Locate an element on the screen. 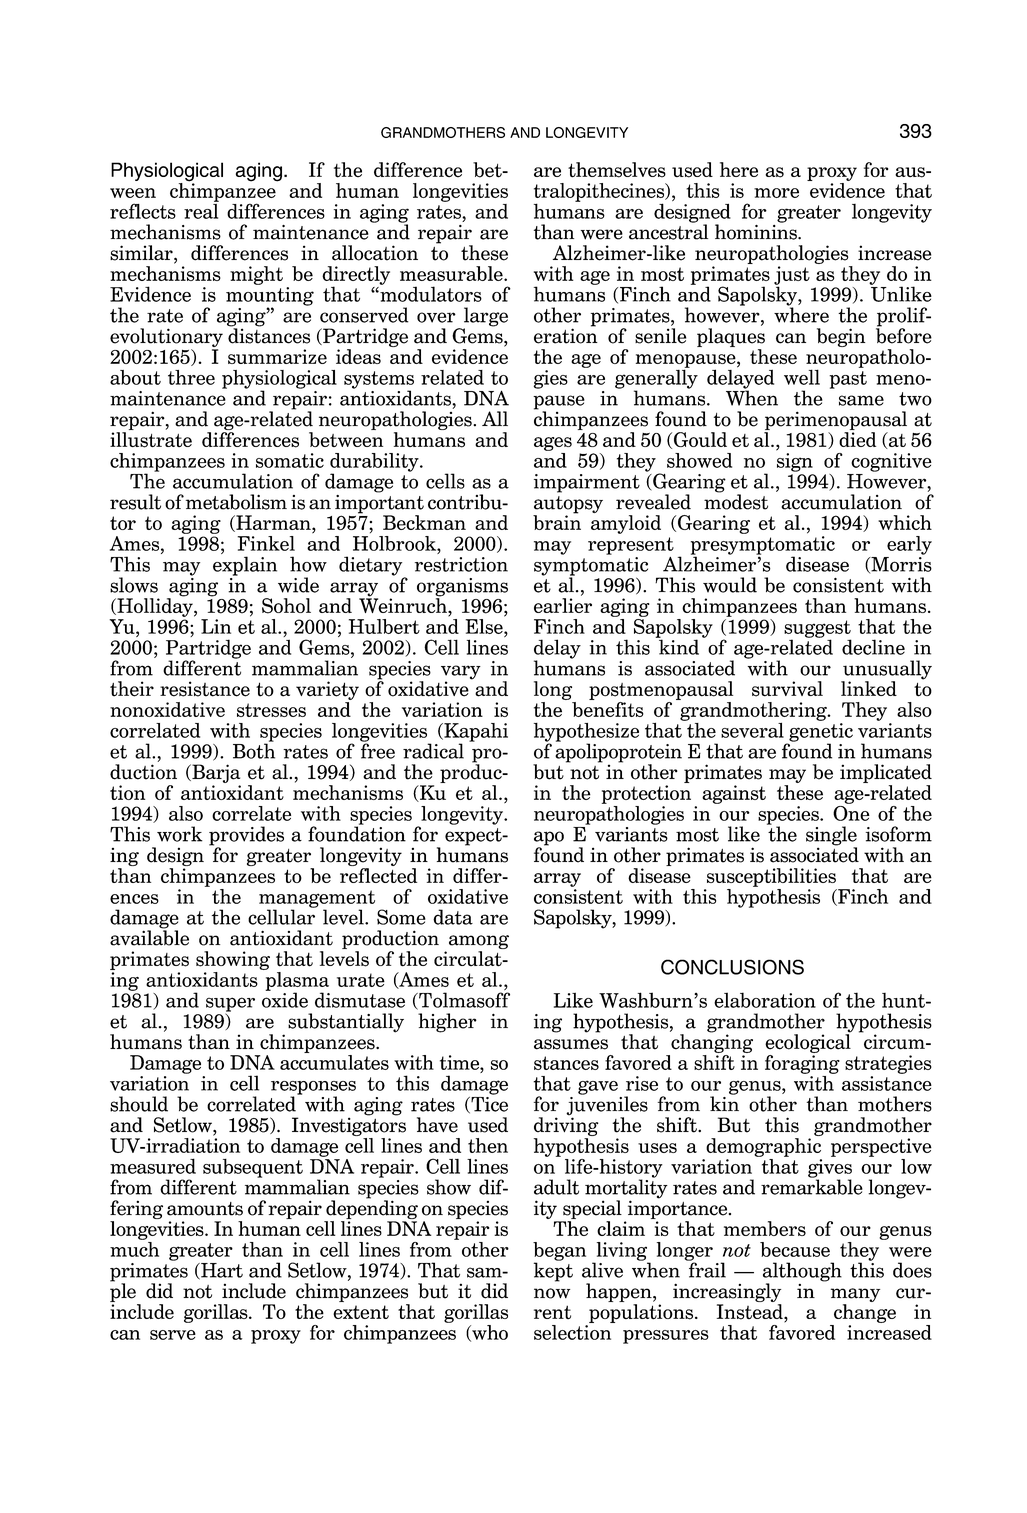 This screenshot has width=1027, height=1513. available is located at coordinates (149, 937).
